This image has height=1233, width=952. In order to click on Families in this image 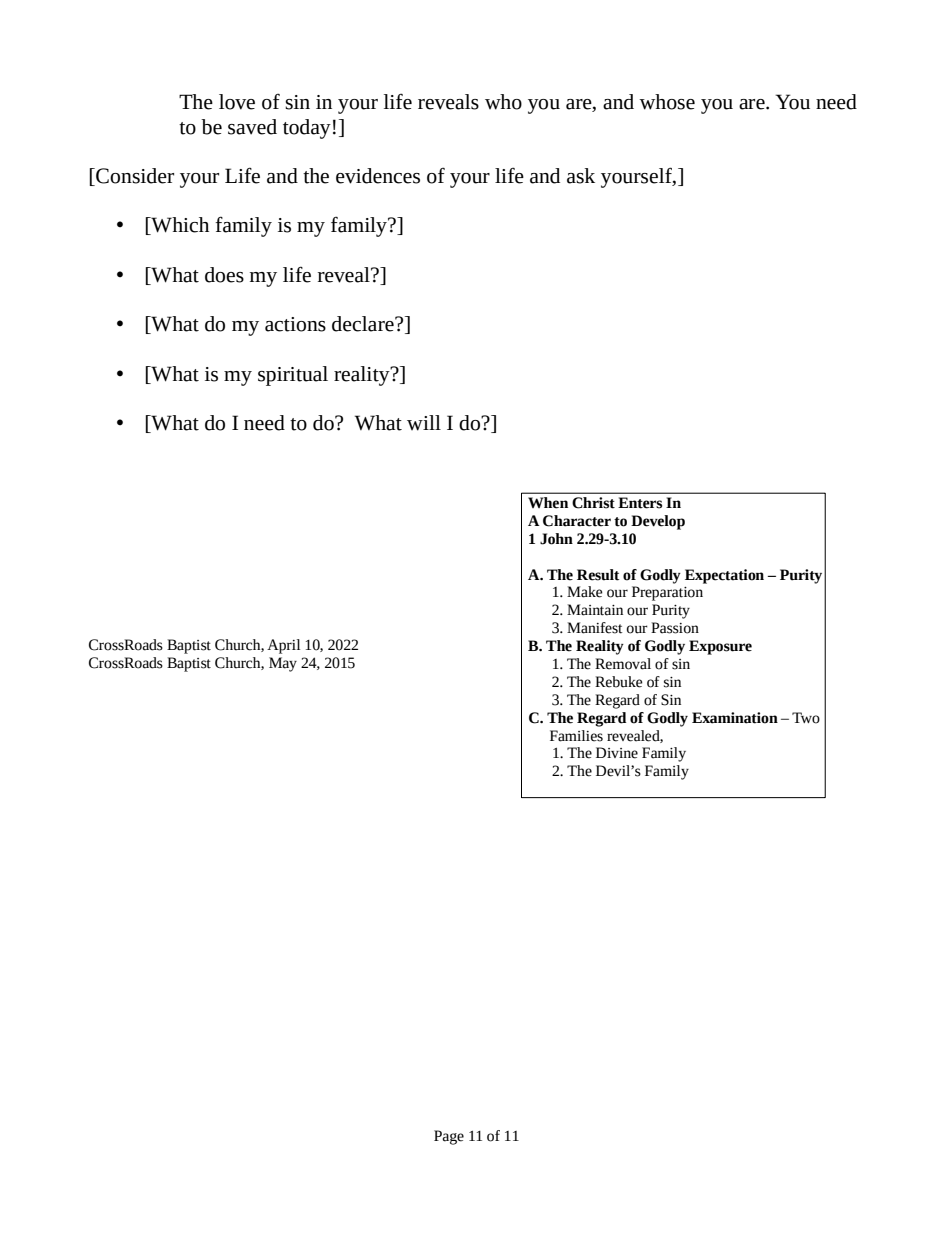, I will do `click(576, 736)`.
